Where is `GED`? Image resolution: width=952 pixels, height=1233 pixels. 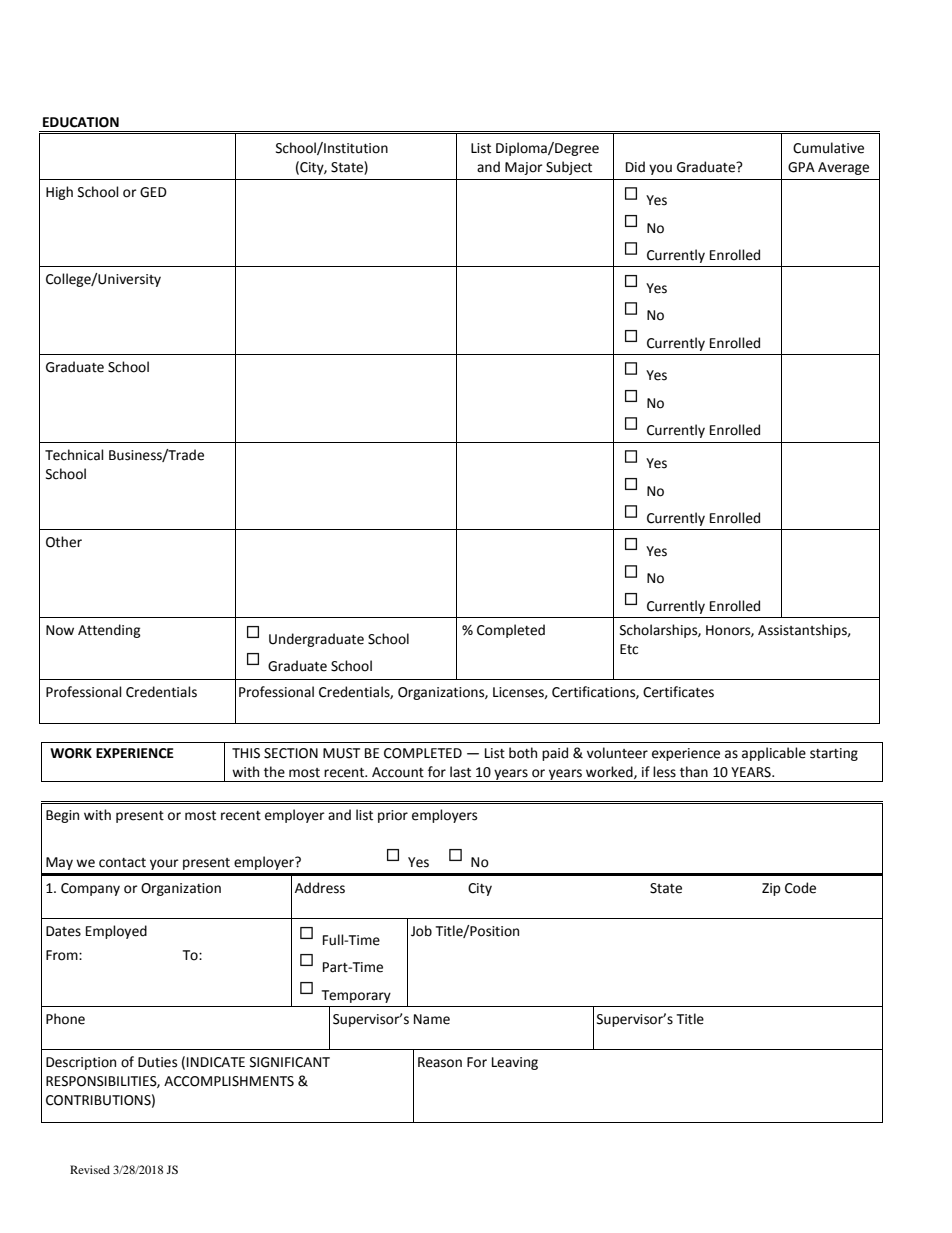
GED is located at coordinates (153, 192).
